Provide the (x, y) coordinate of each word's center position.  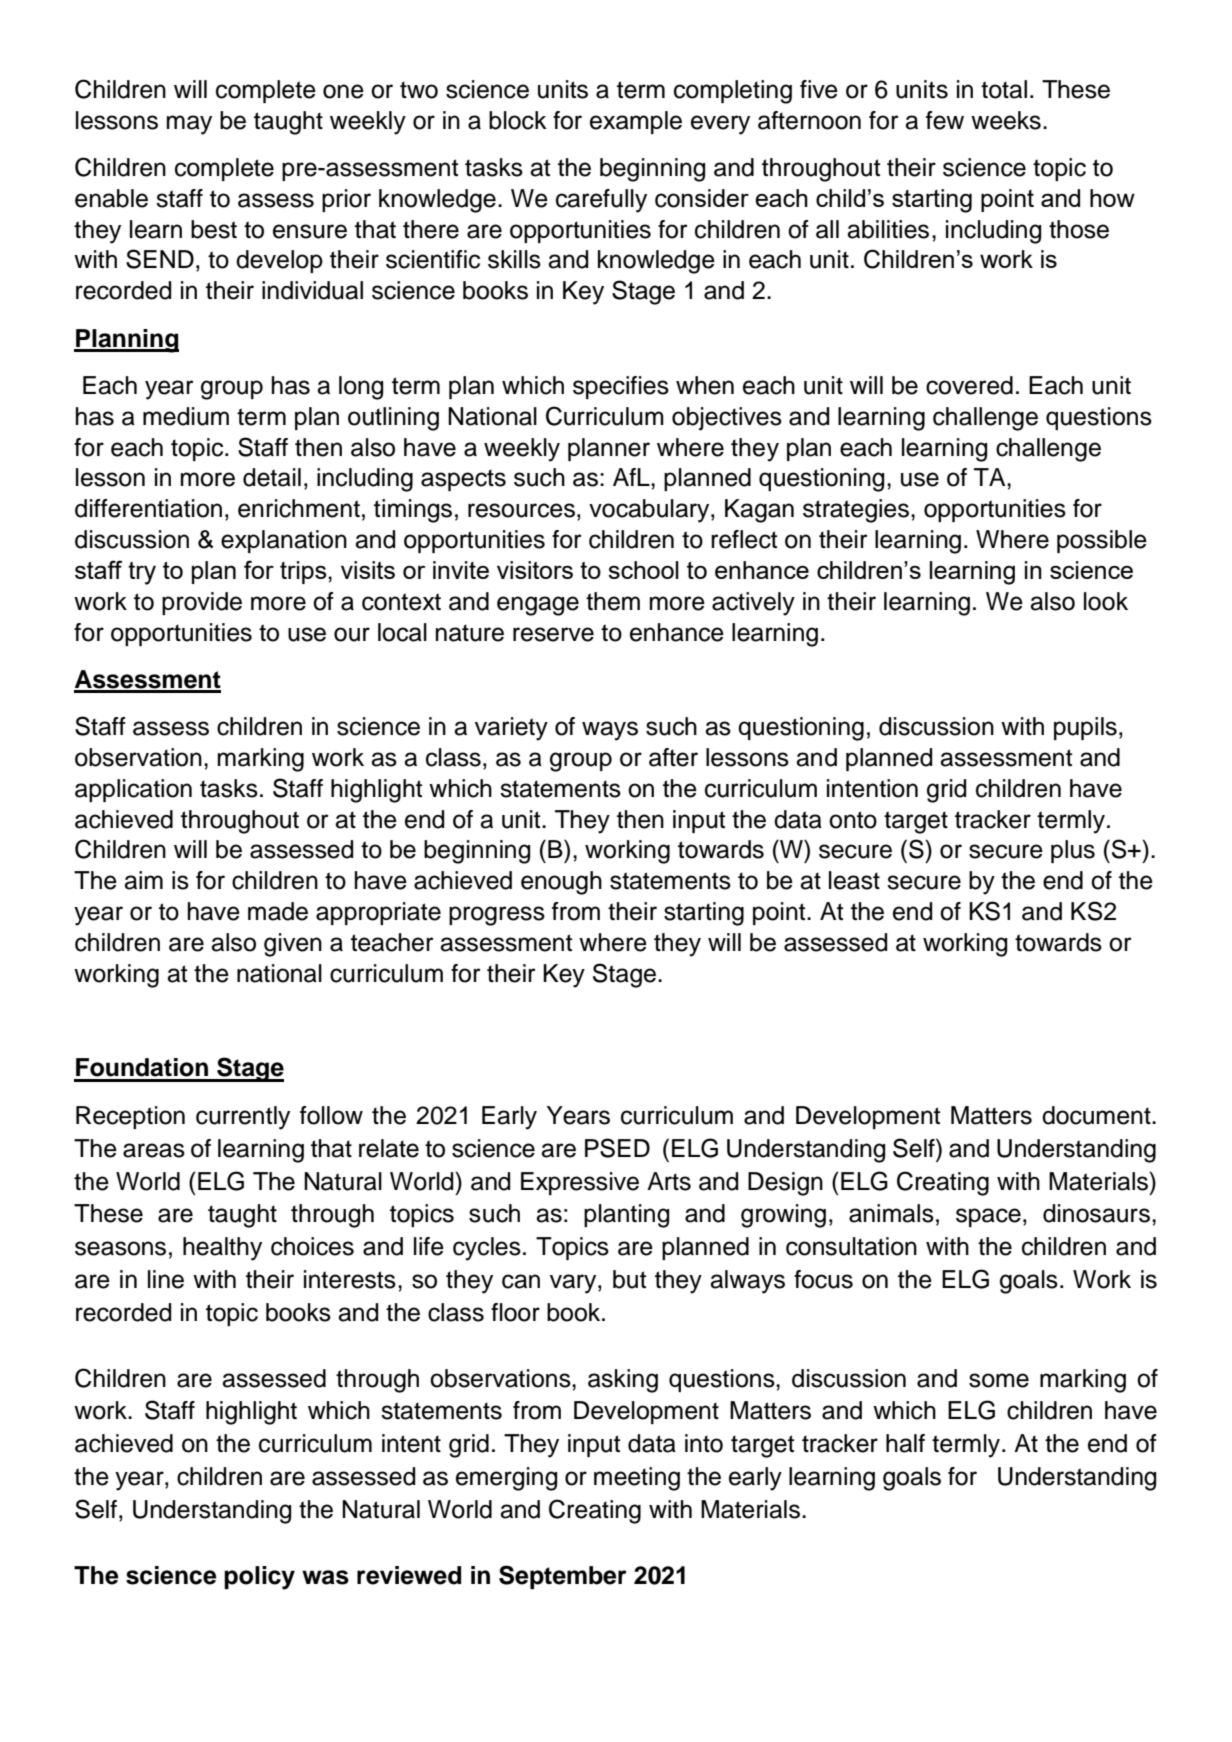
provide (202, 603)
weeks (1006, 120)
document (1097, 1115)
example (636, 122)
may (189, 125)
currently (243, 1118)
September (563, 1577)
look (1106, 601)
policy (259, 1578)
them (613, 601)
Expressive (580, 1183)
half (905, 1443)
